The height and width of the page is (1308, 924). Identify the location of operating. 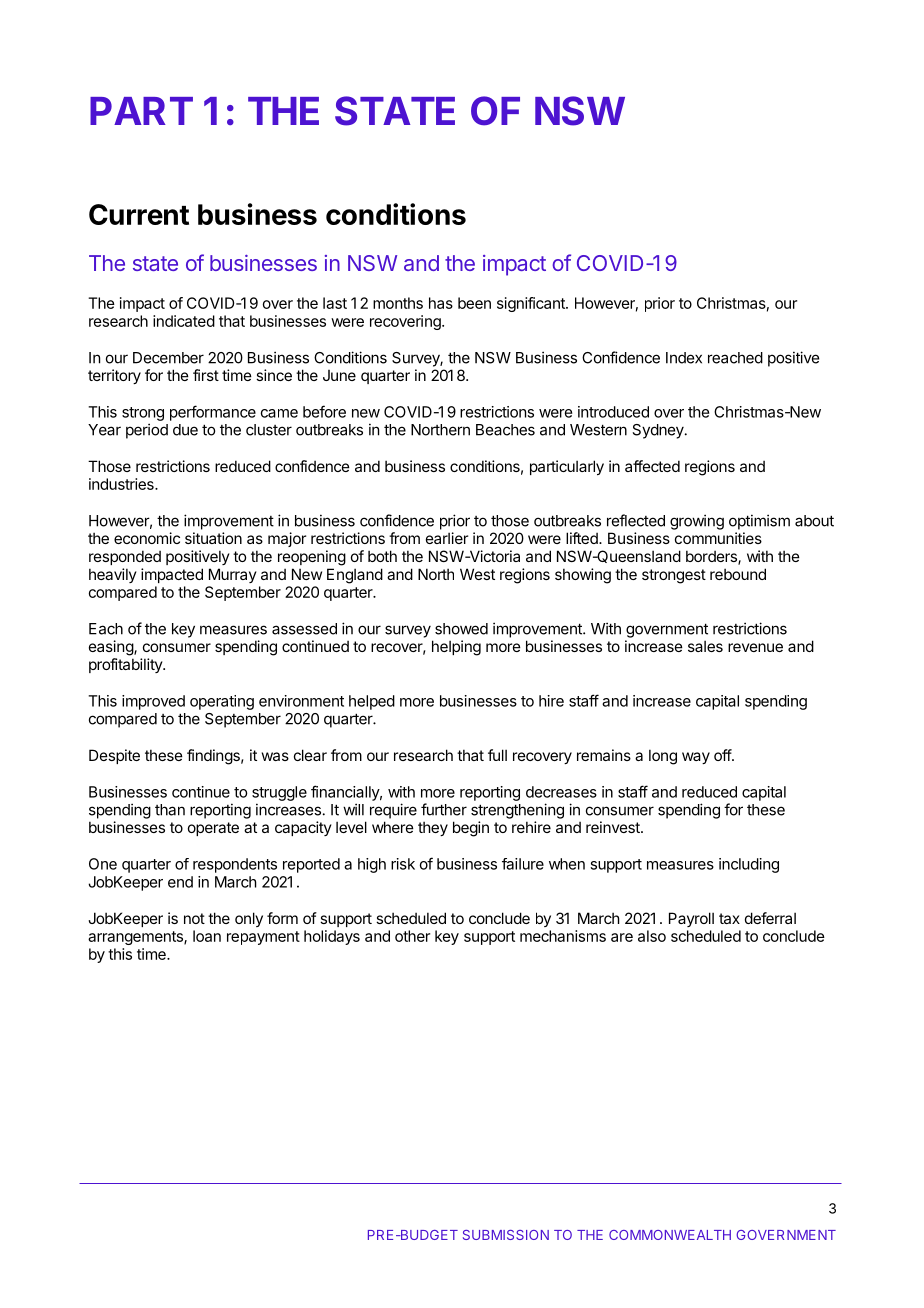
(222, 702).
